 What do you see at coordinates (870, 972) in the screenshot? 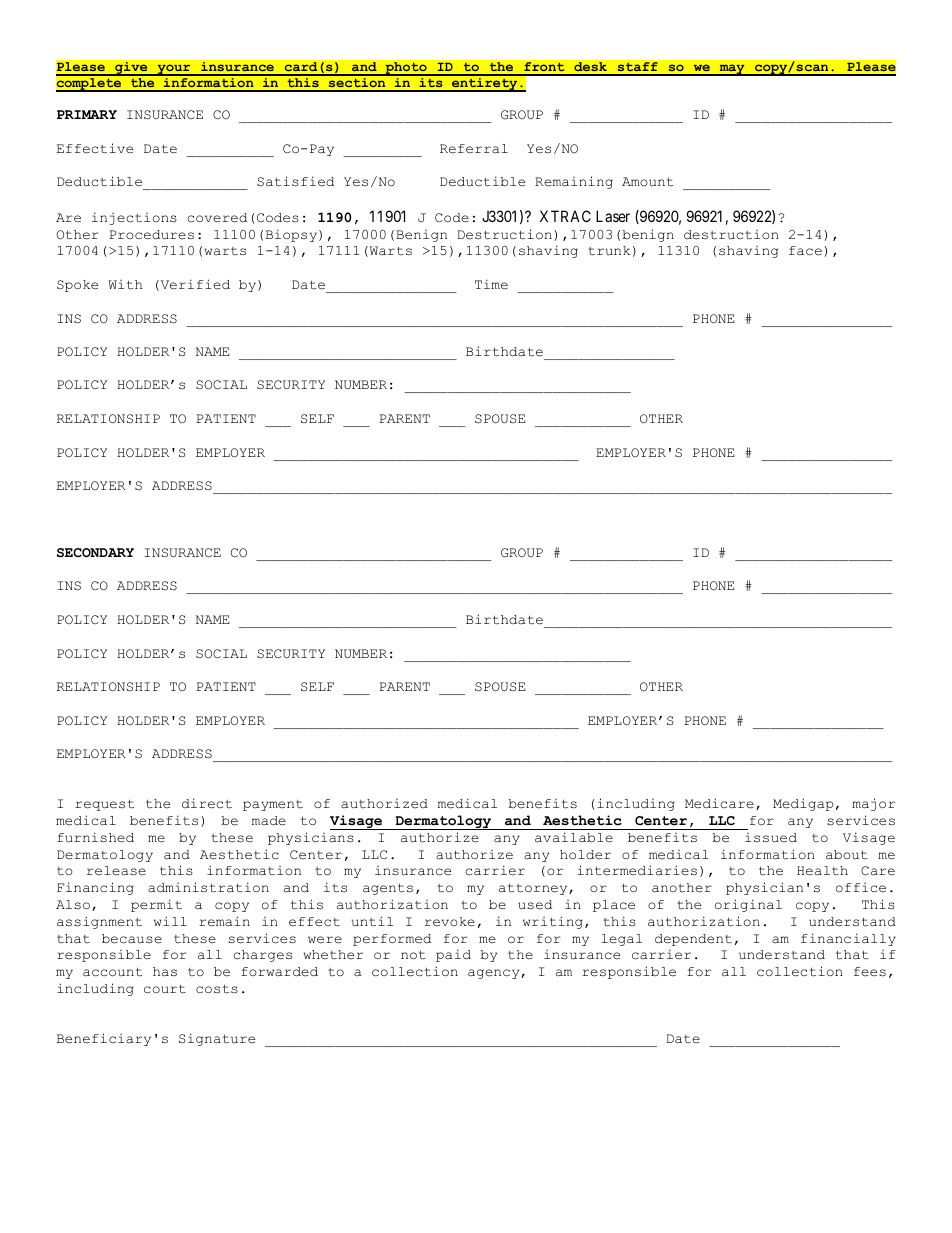
I see `fees` at bounding box center [870, 972].
